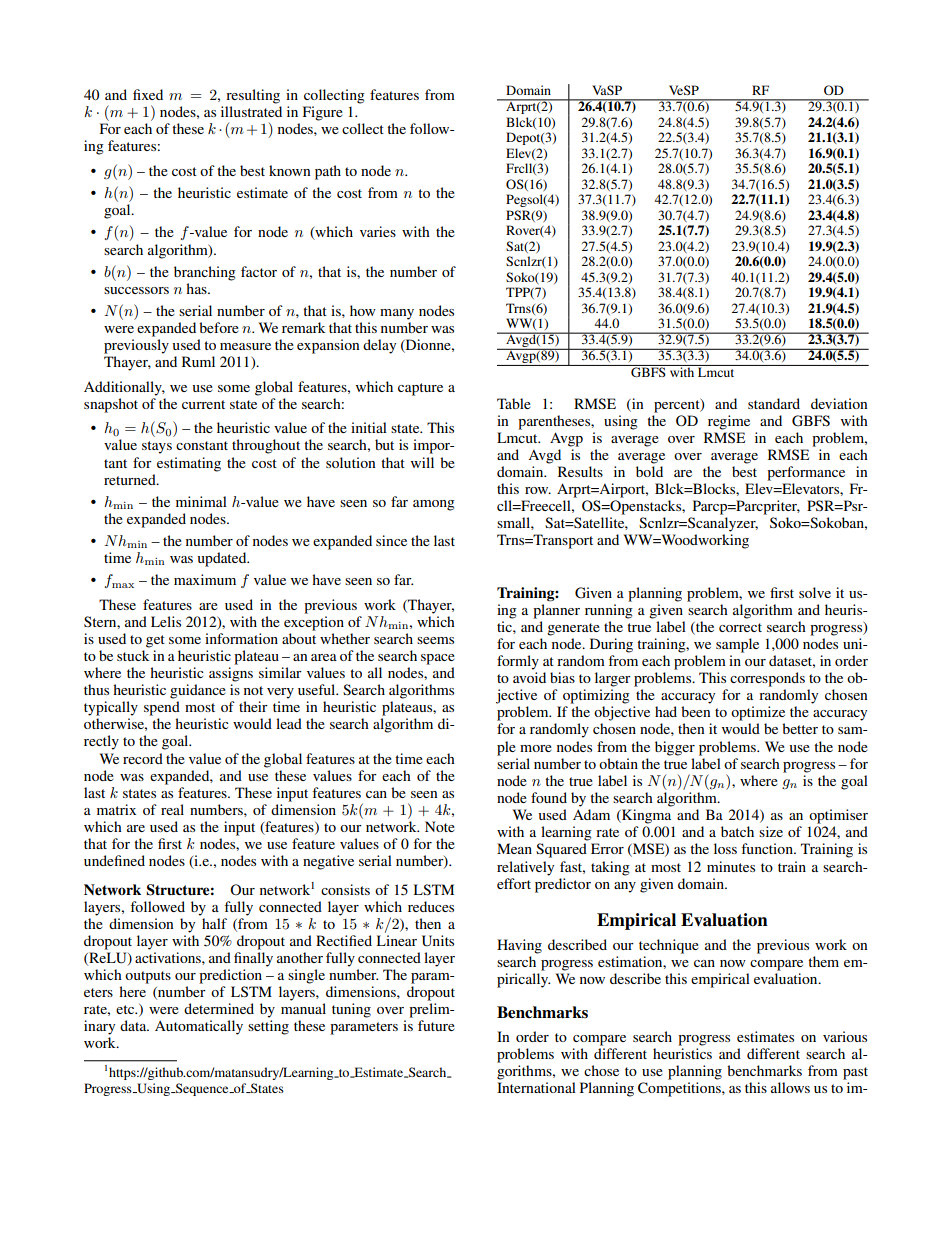  I want to click on found, so click(549, 797).
